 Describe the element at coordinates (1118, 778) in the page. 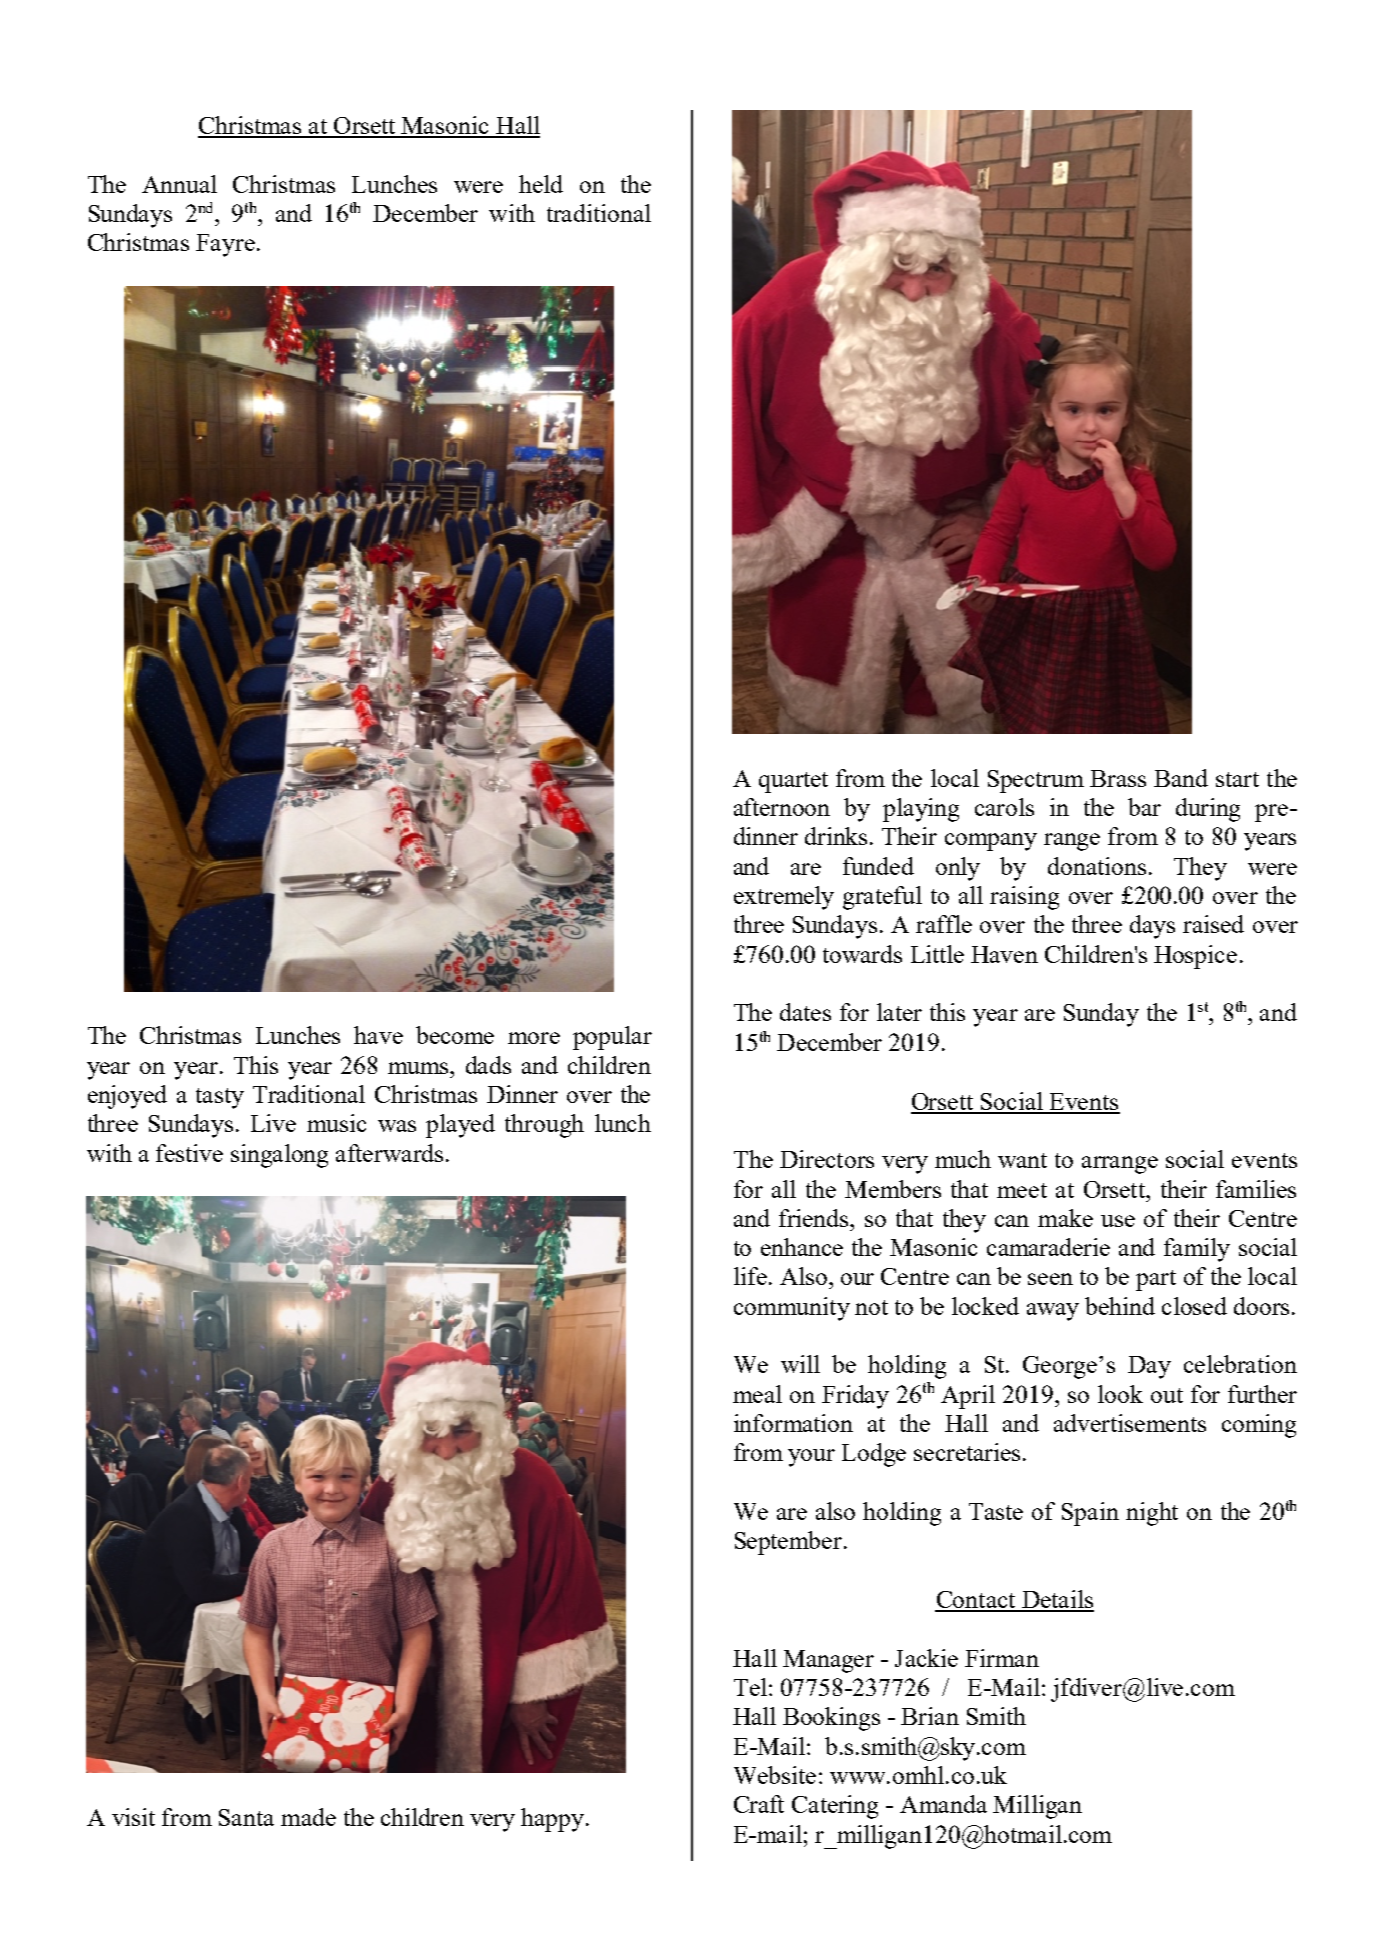

I see `Brass` at that location.
